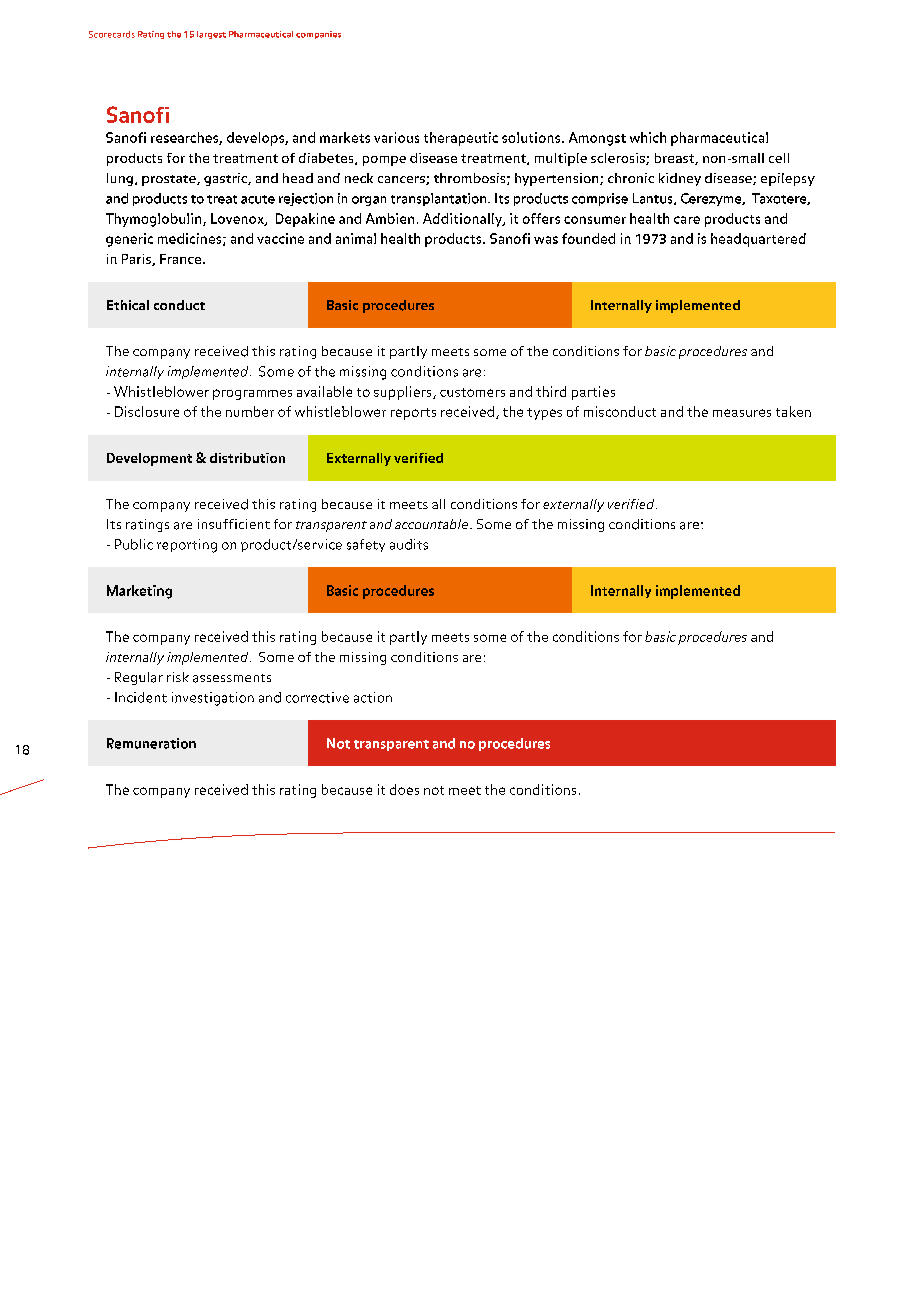 The image size is (924, 1308). Describe the element at coordinates (151, 743) in the page. I see `Remuneration` at that location.
